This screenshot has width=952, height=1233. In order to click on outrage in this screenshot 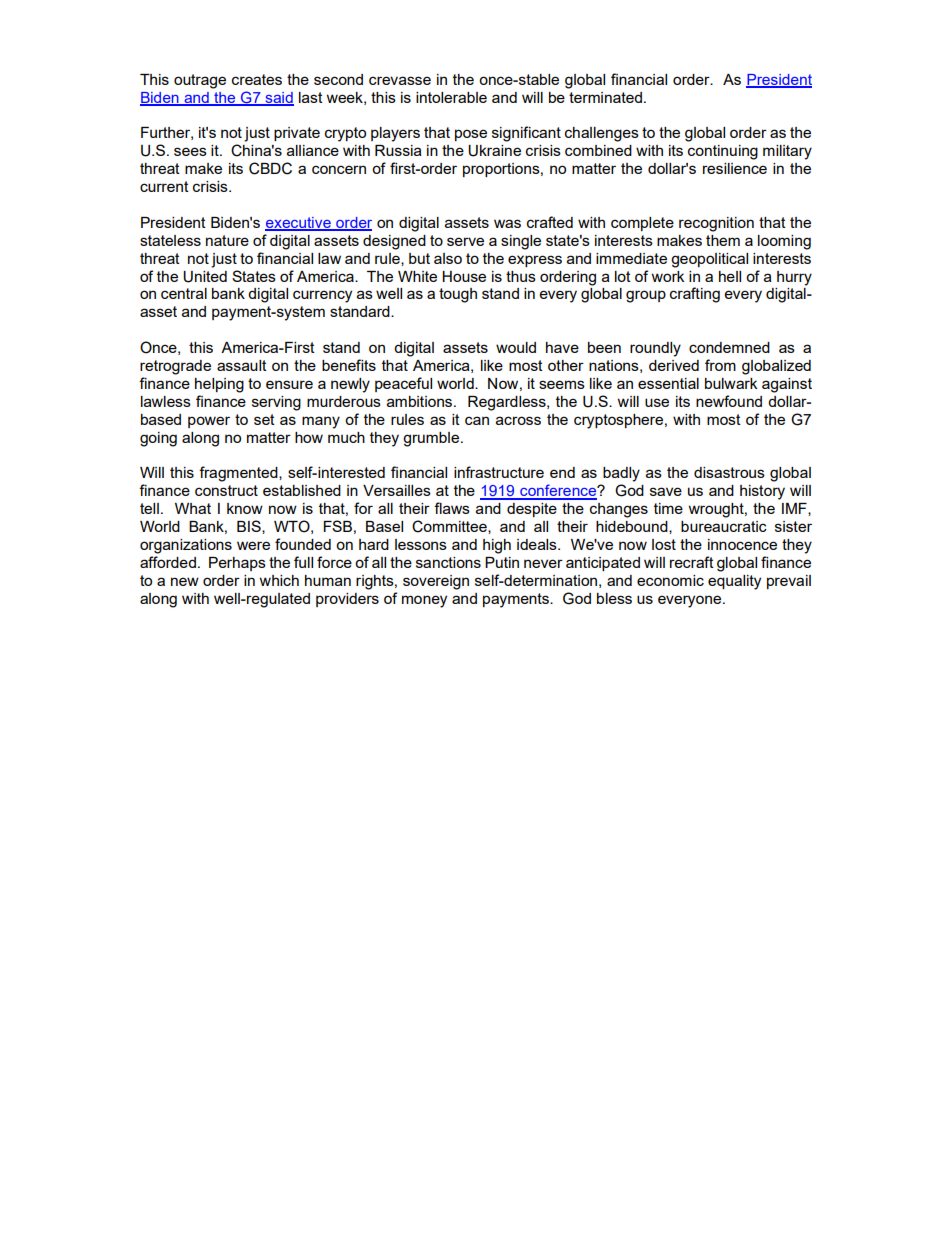, I will do `click(200, 81)`.
